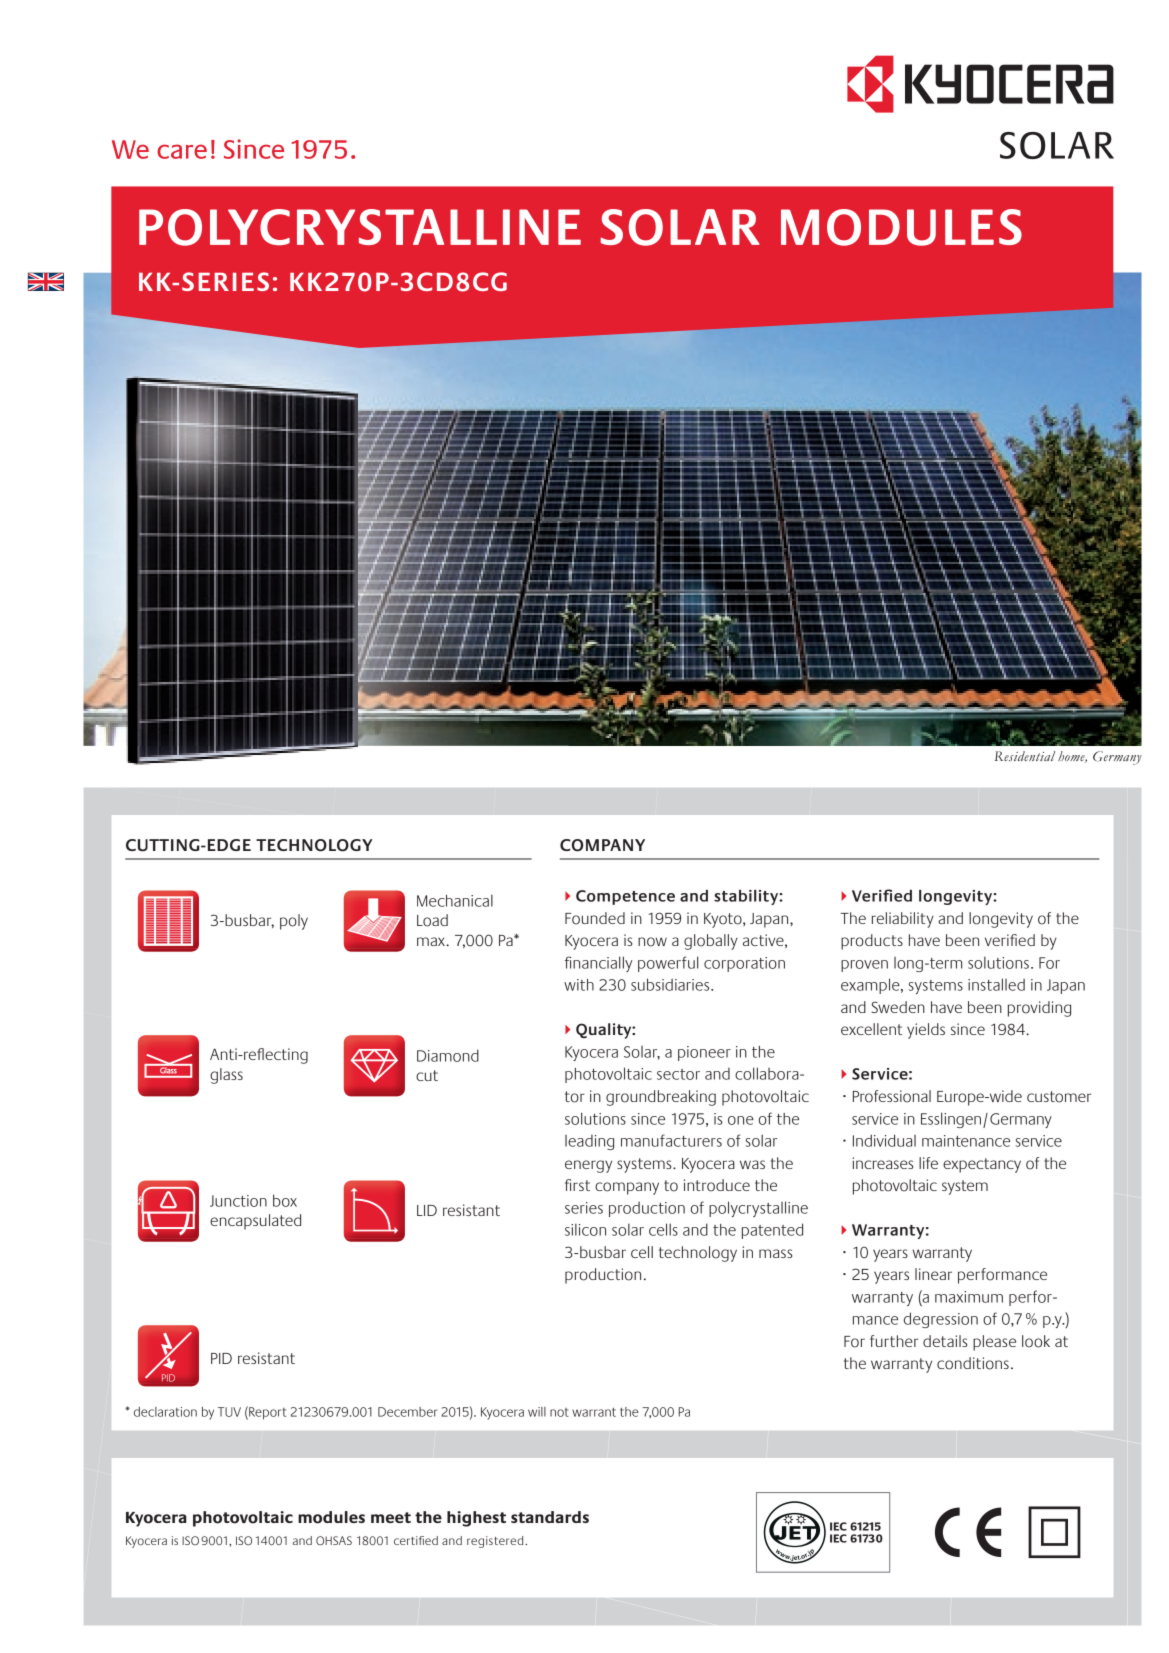 The height and width of the screenshot is (1653, 1169). What do you see at coordinates (1024, 756) in the screenshot?
I see `Residential` at bounding box center [1024, 756].
